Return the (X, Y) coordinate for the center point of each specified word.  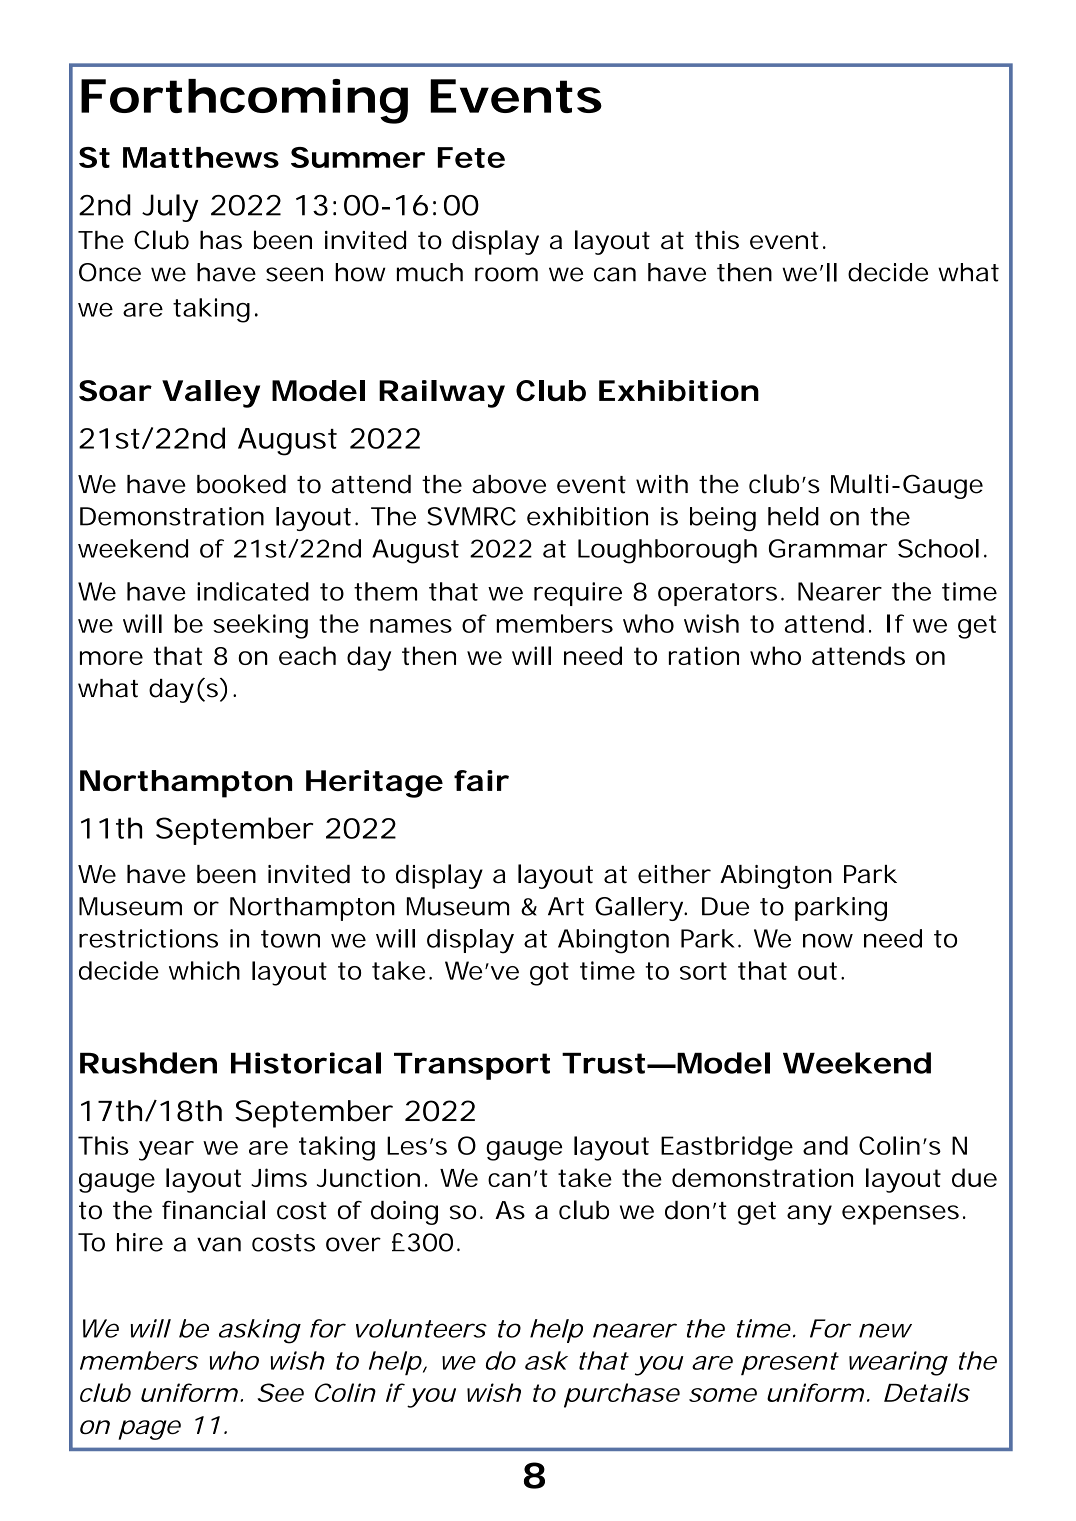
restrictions (148, 938)
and (825, 1145)
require (578, 594)
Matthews (201, 157)
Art (566, 906)
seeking (260, 626)
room (506, 274)
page (149, 1430)
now (828, 940)
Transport (472, 1066)
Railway (442, 394)
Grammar (828, 548)
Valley (211, 394)
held (793, 516)
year (166, 1151)
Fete (471, 157)
